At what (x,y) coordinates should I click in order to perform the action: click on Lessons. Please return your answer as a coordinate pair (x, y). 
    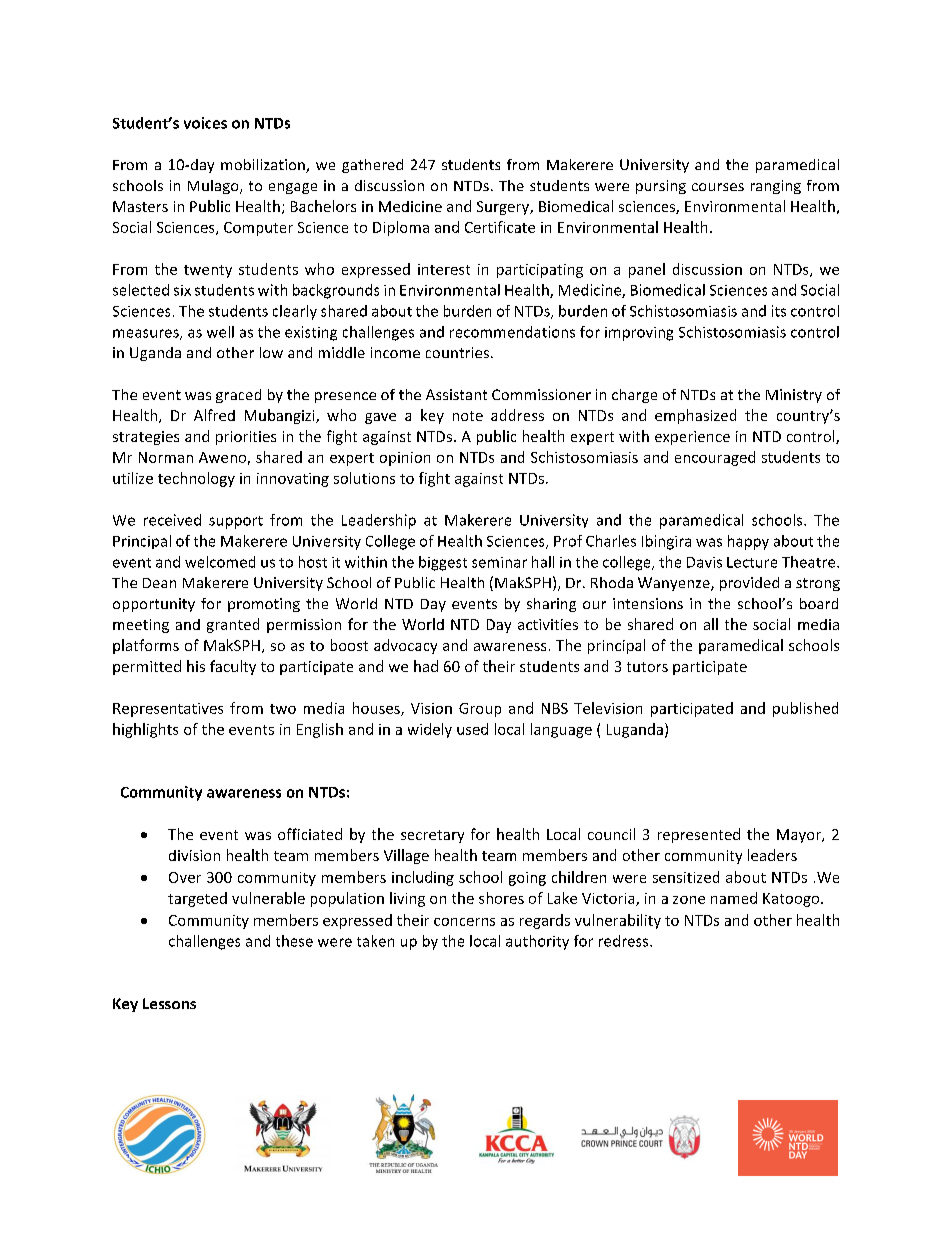
    Looking at the image, I should click on (169, 1003).
